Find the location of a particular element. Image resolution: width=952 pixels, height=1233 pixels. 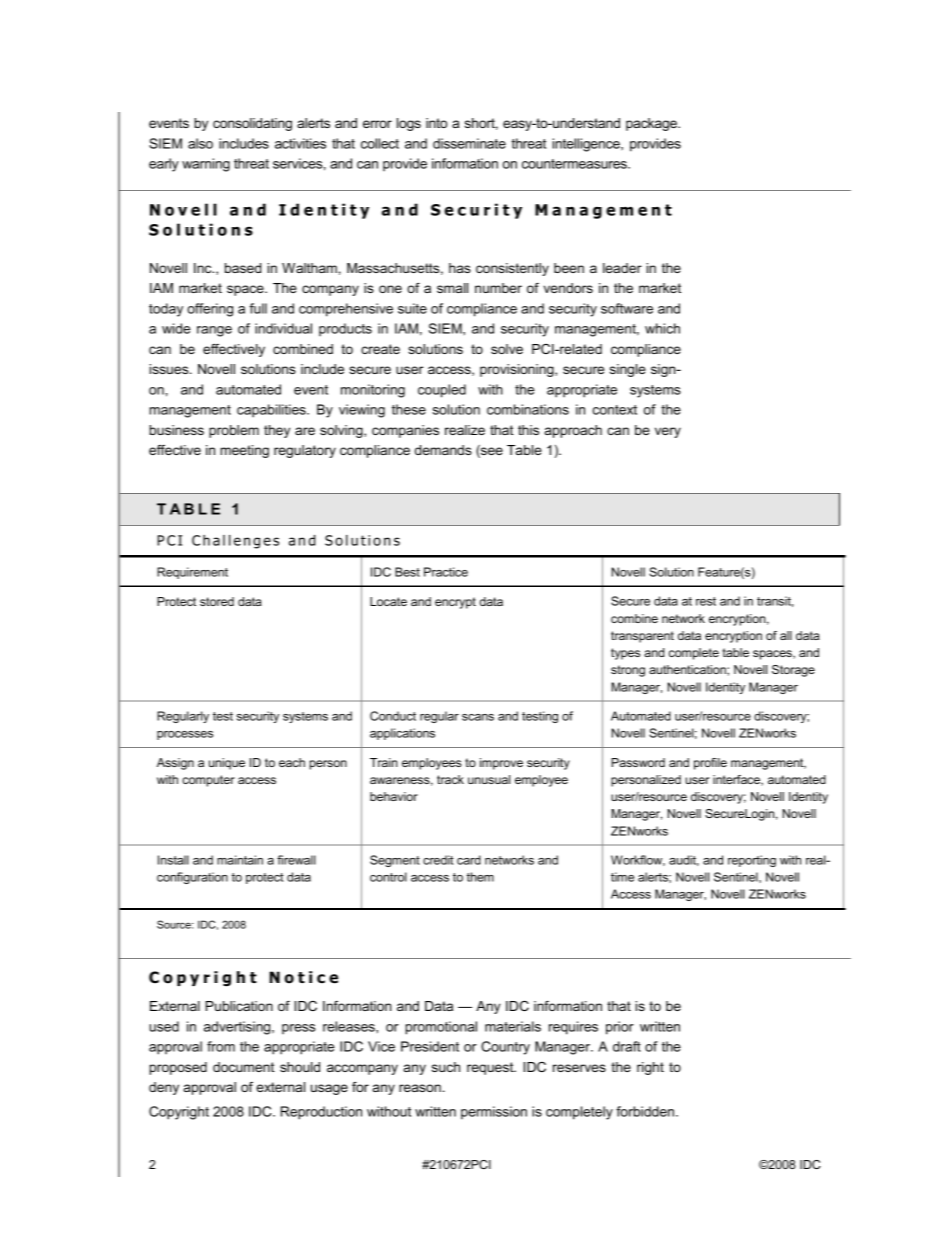

maintain is located at coordinates (240, 860).
